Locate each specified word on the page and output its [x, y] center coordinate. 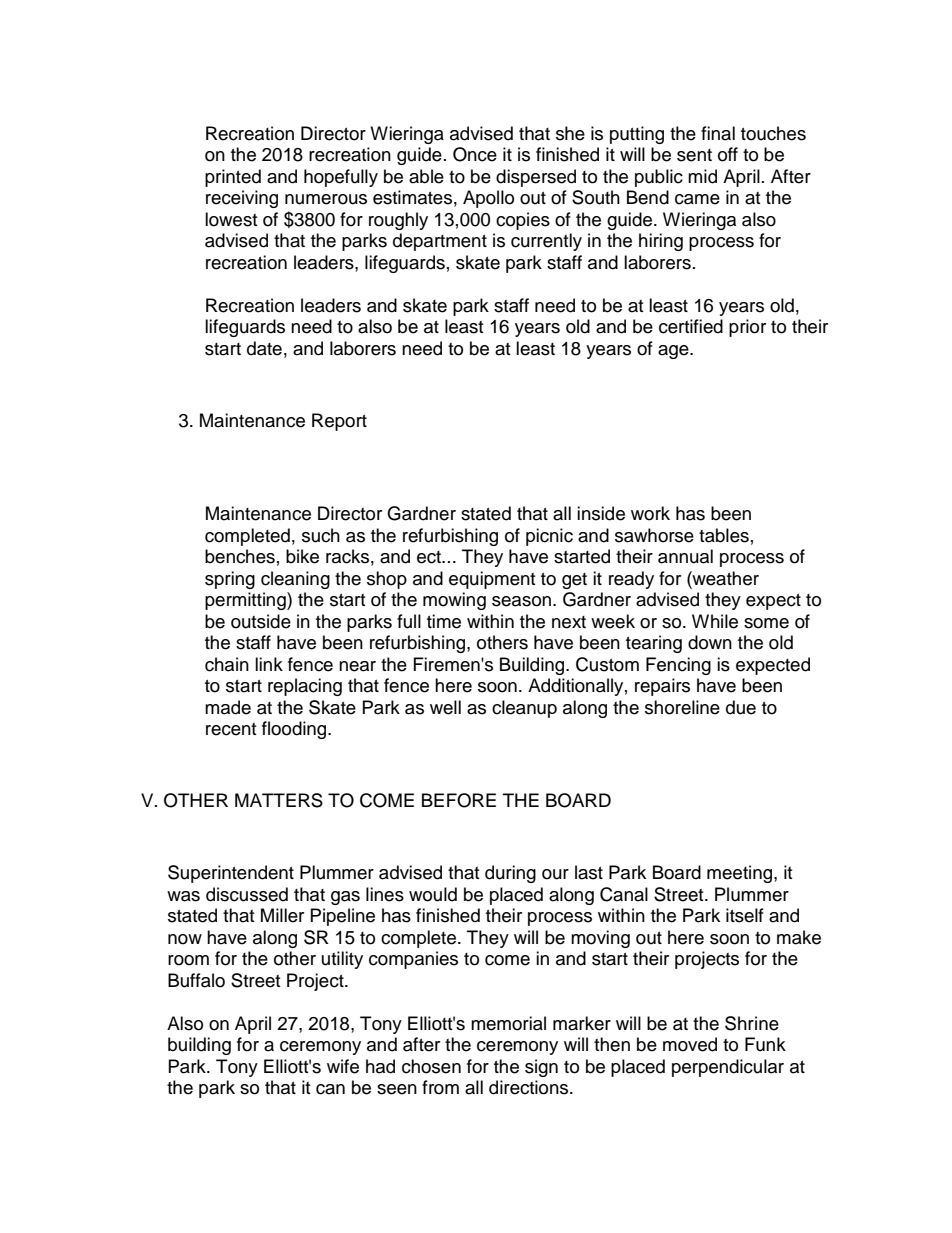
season [521, 601]
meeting [741, 874]
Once [475, 154]
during [510, 874]
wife [343, 1066]
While [715, 621]
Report [339, 422]
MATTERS [279, 800]
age [674, 352]
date [264, 348]
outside [261, 621]
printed [233, 178]
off [728, 154]
